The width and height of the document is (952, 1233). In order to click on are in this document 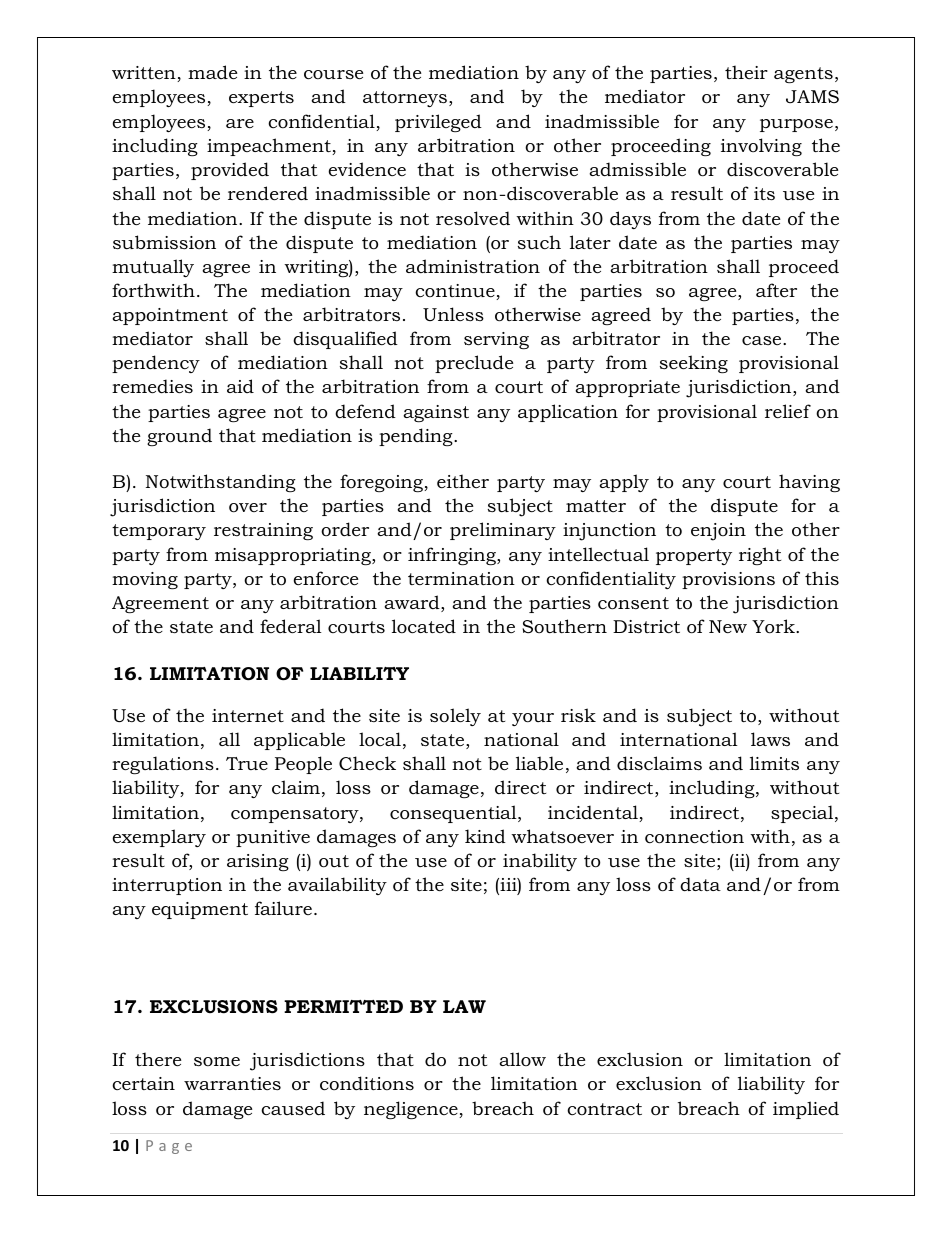, I will do `click(240, 123)`.
